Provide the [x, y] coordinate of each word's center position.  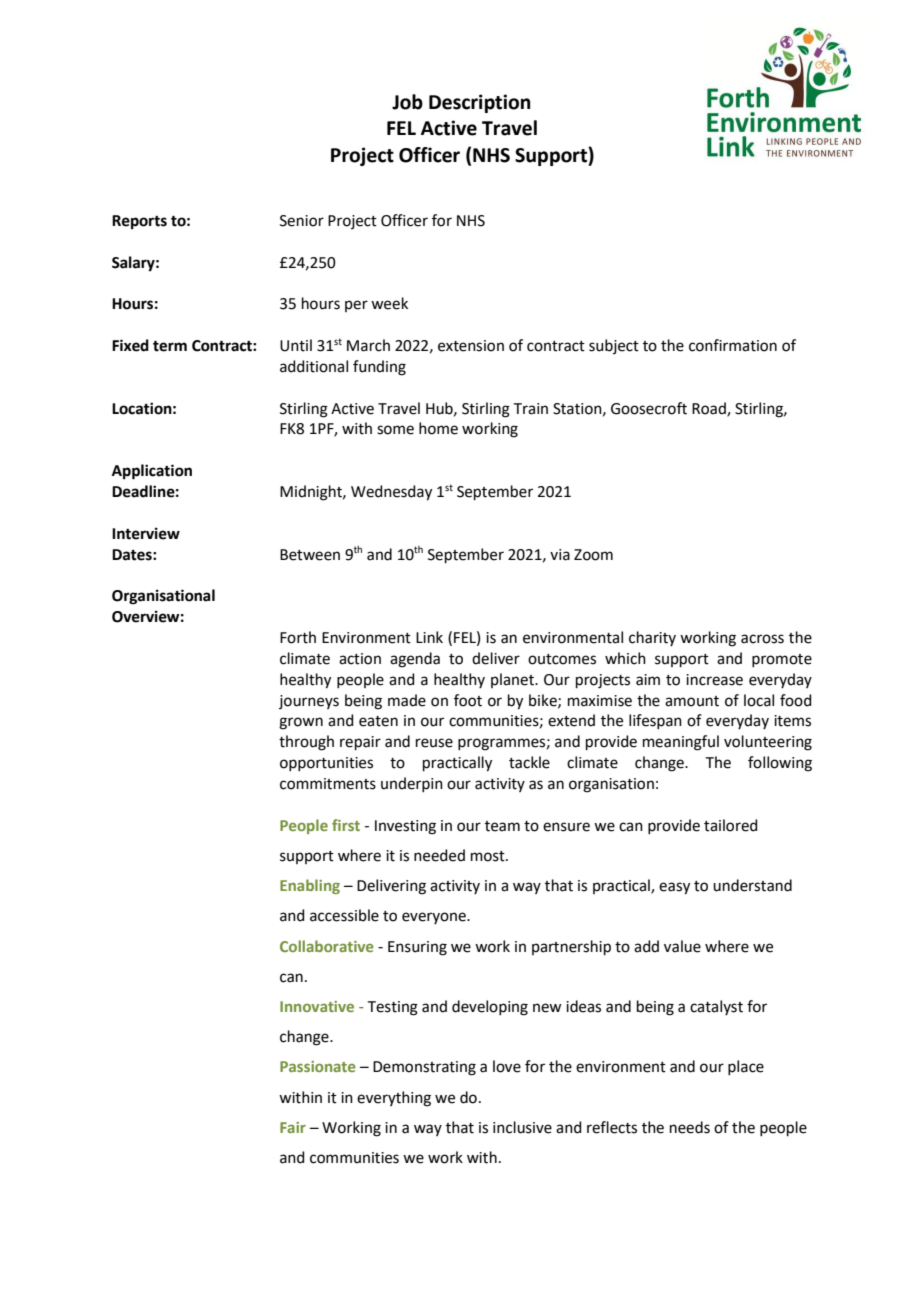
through [306, 743]
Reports [139, 222]
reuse [434, 743]
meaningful [681, 743]
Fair [293, 1127]
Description [480, 103]
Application [152, 472]
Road [710, 409]
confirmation [733, 345]
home [438, 428]
